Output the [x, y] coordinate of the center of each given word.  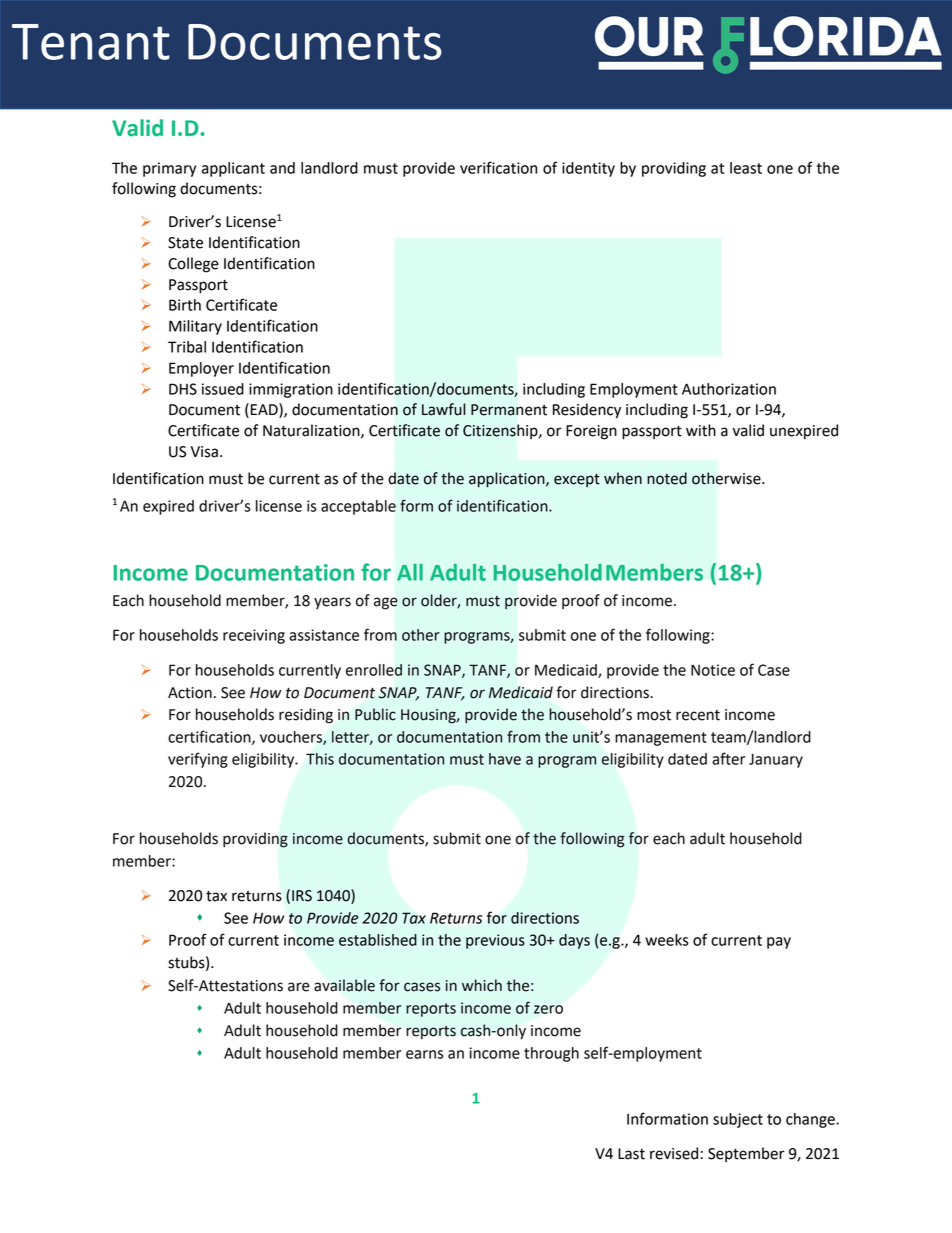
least [746, 168]
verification [498, 167]
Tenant [91, 42]
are [299, 987]
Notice [713, 670]
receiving [254, 636]
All [410, 572]
